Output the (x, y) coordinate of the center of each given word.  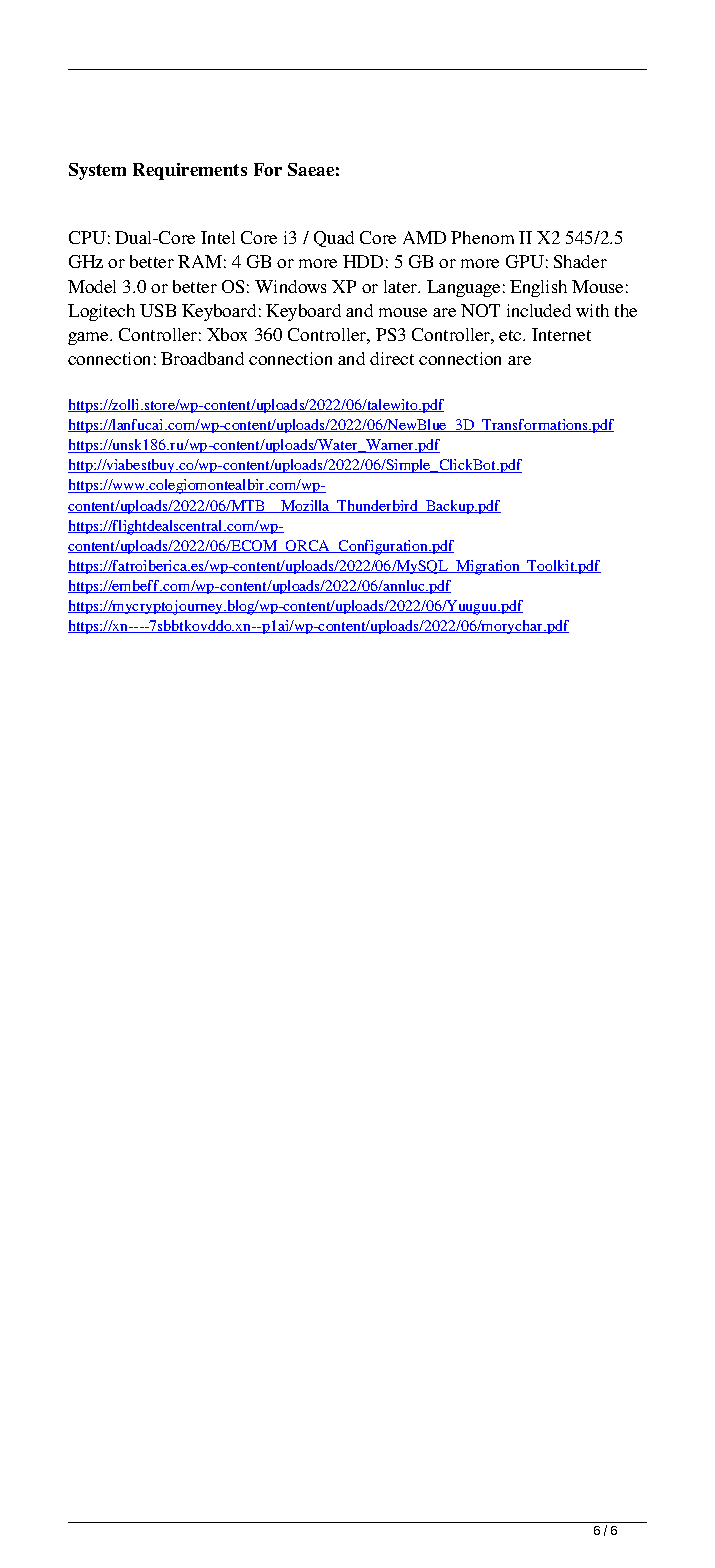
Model (92, 286)
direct (392, 358)
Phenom (482, 237)
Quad (334, 239)
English (538, 288)
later (402, 286)
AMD (424, 237)
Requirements (190, 171)
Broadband (202, 358)
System (97, 171)
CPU (87, 237)
